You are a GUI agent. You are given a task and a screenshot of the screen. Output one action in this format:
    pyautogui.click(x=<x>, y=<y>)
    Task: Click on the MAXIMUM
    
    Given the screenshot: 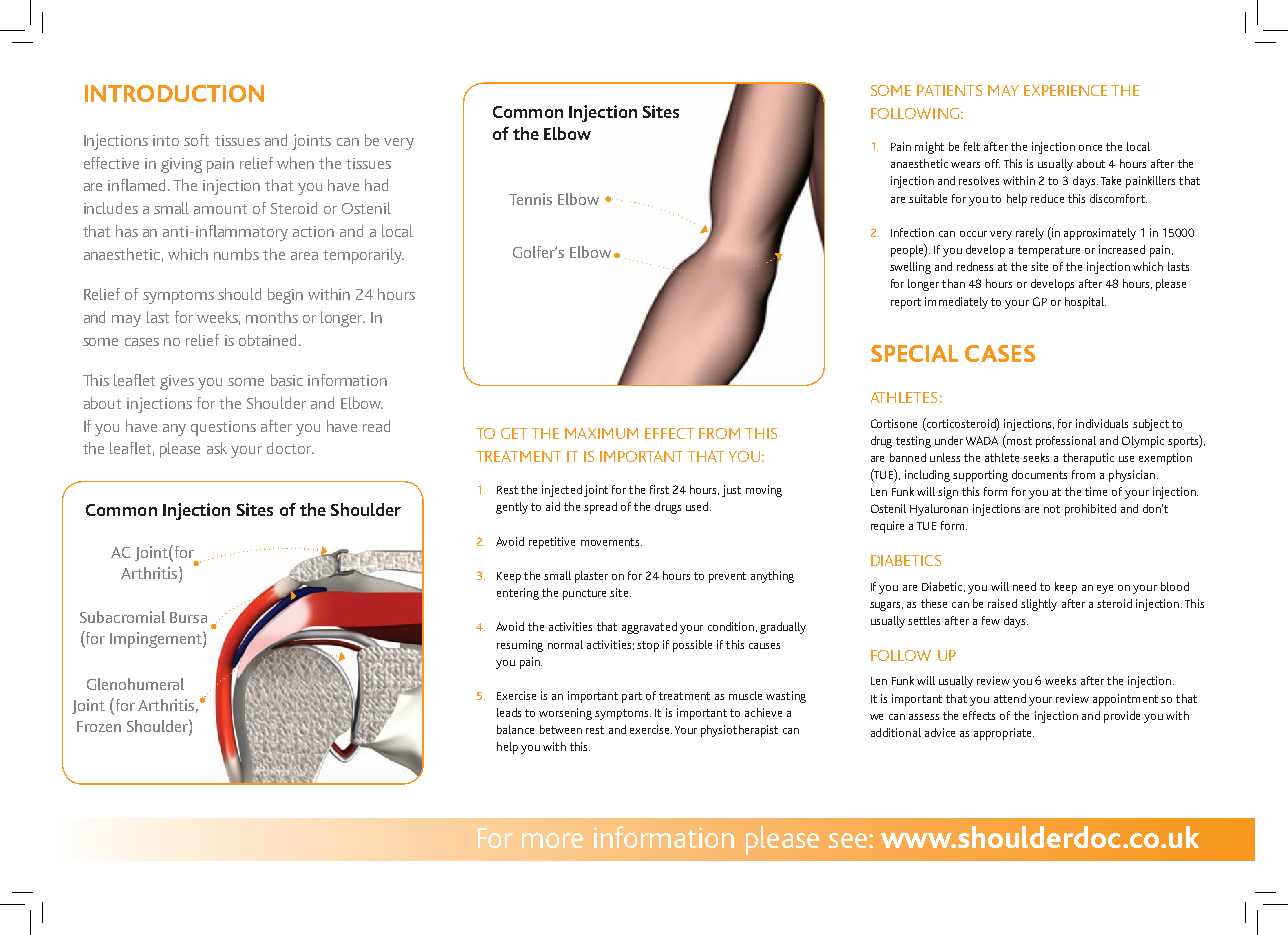 What is the action you would take?
    pyautogui.click(x=601, y=433)
